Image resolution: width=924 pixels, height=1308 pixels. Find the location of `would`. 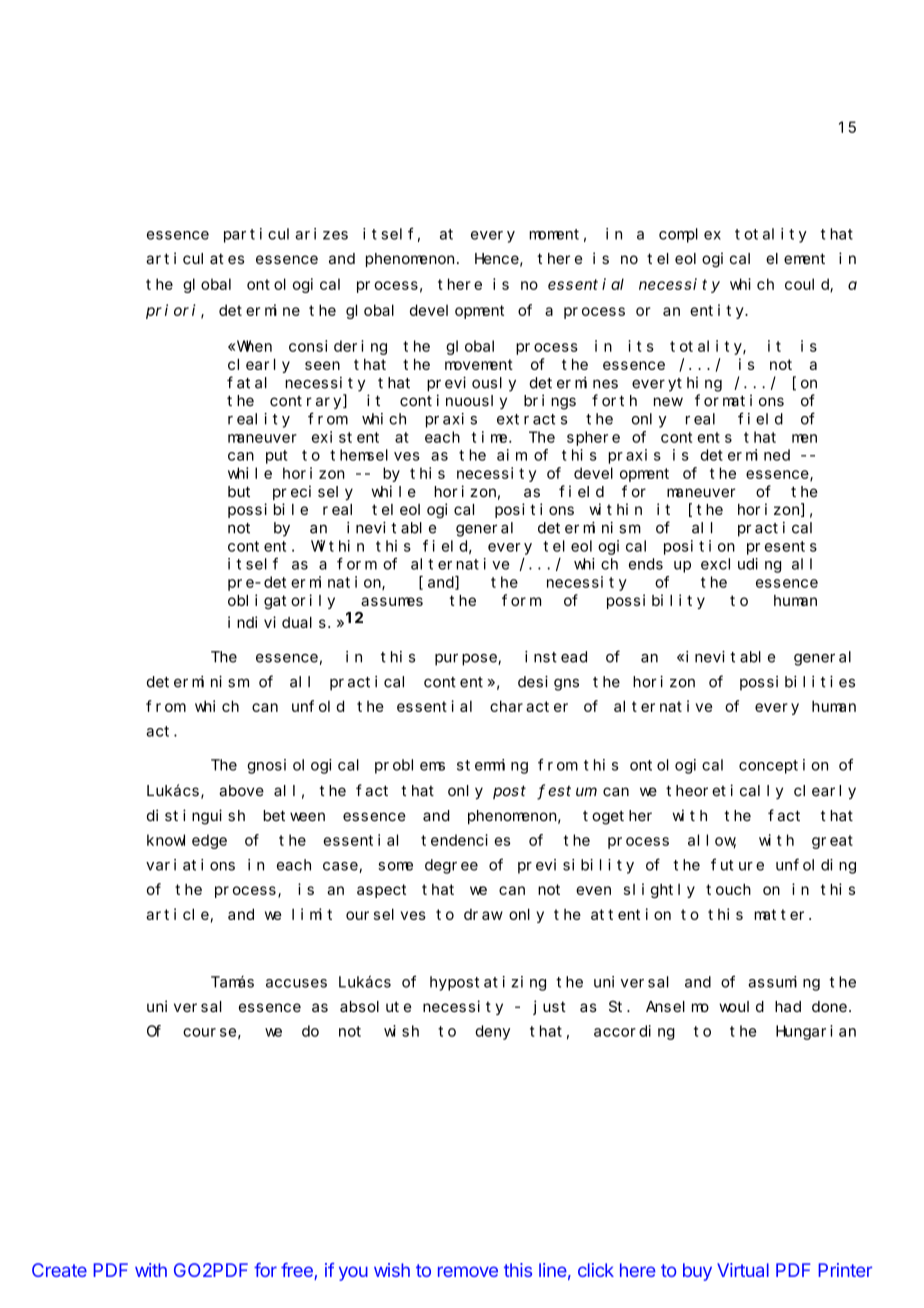

would is located at coordinates (741, 1006).
